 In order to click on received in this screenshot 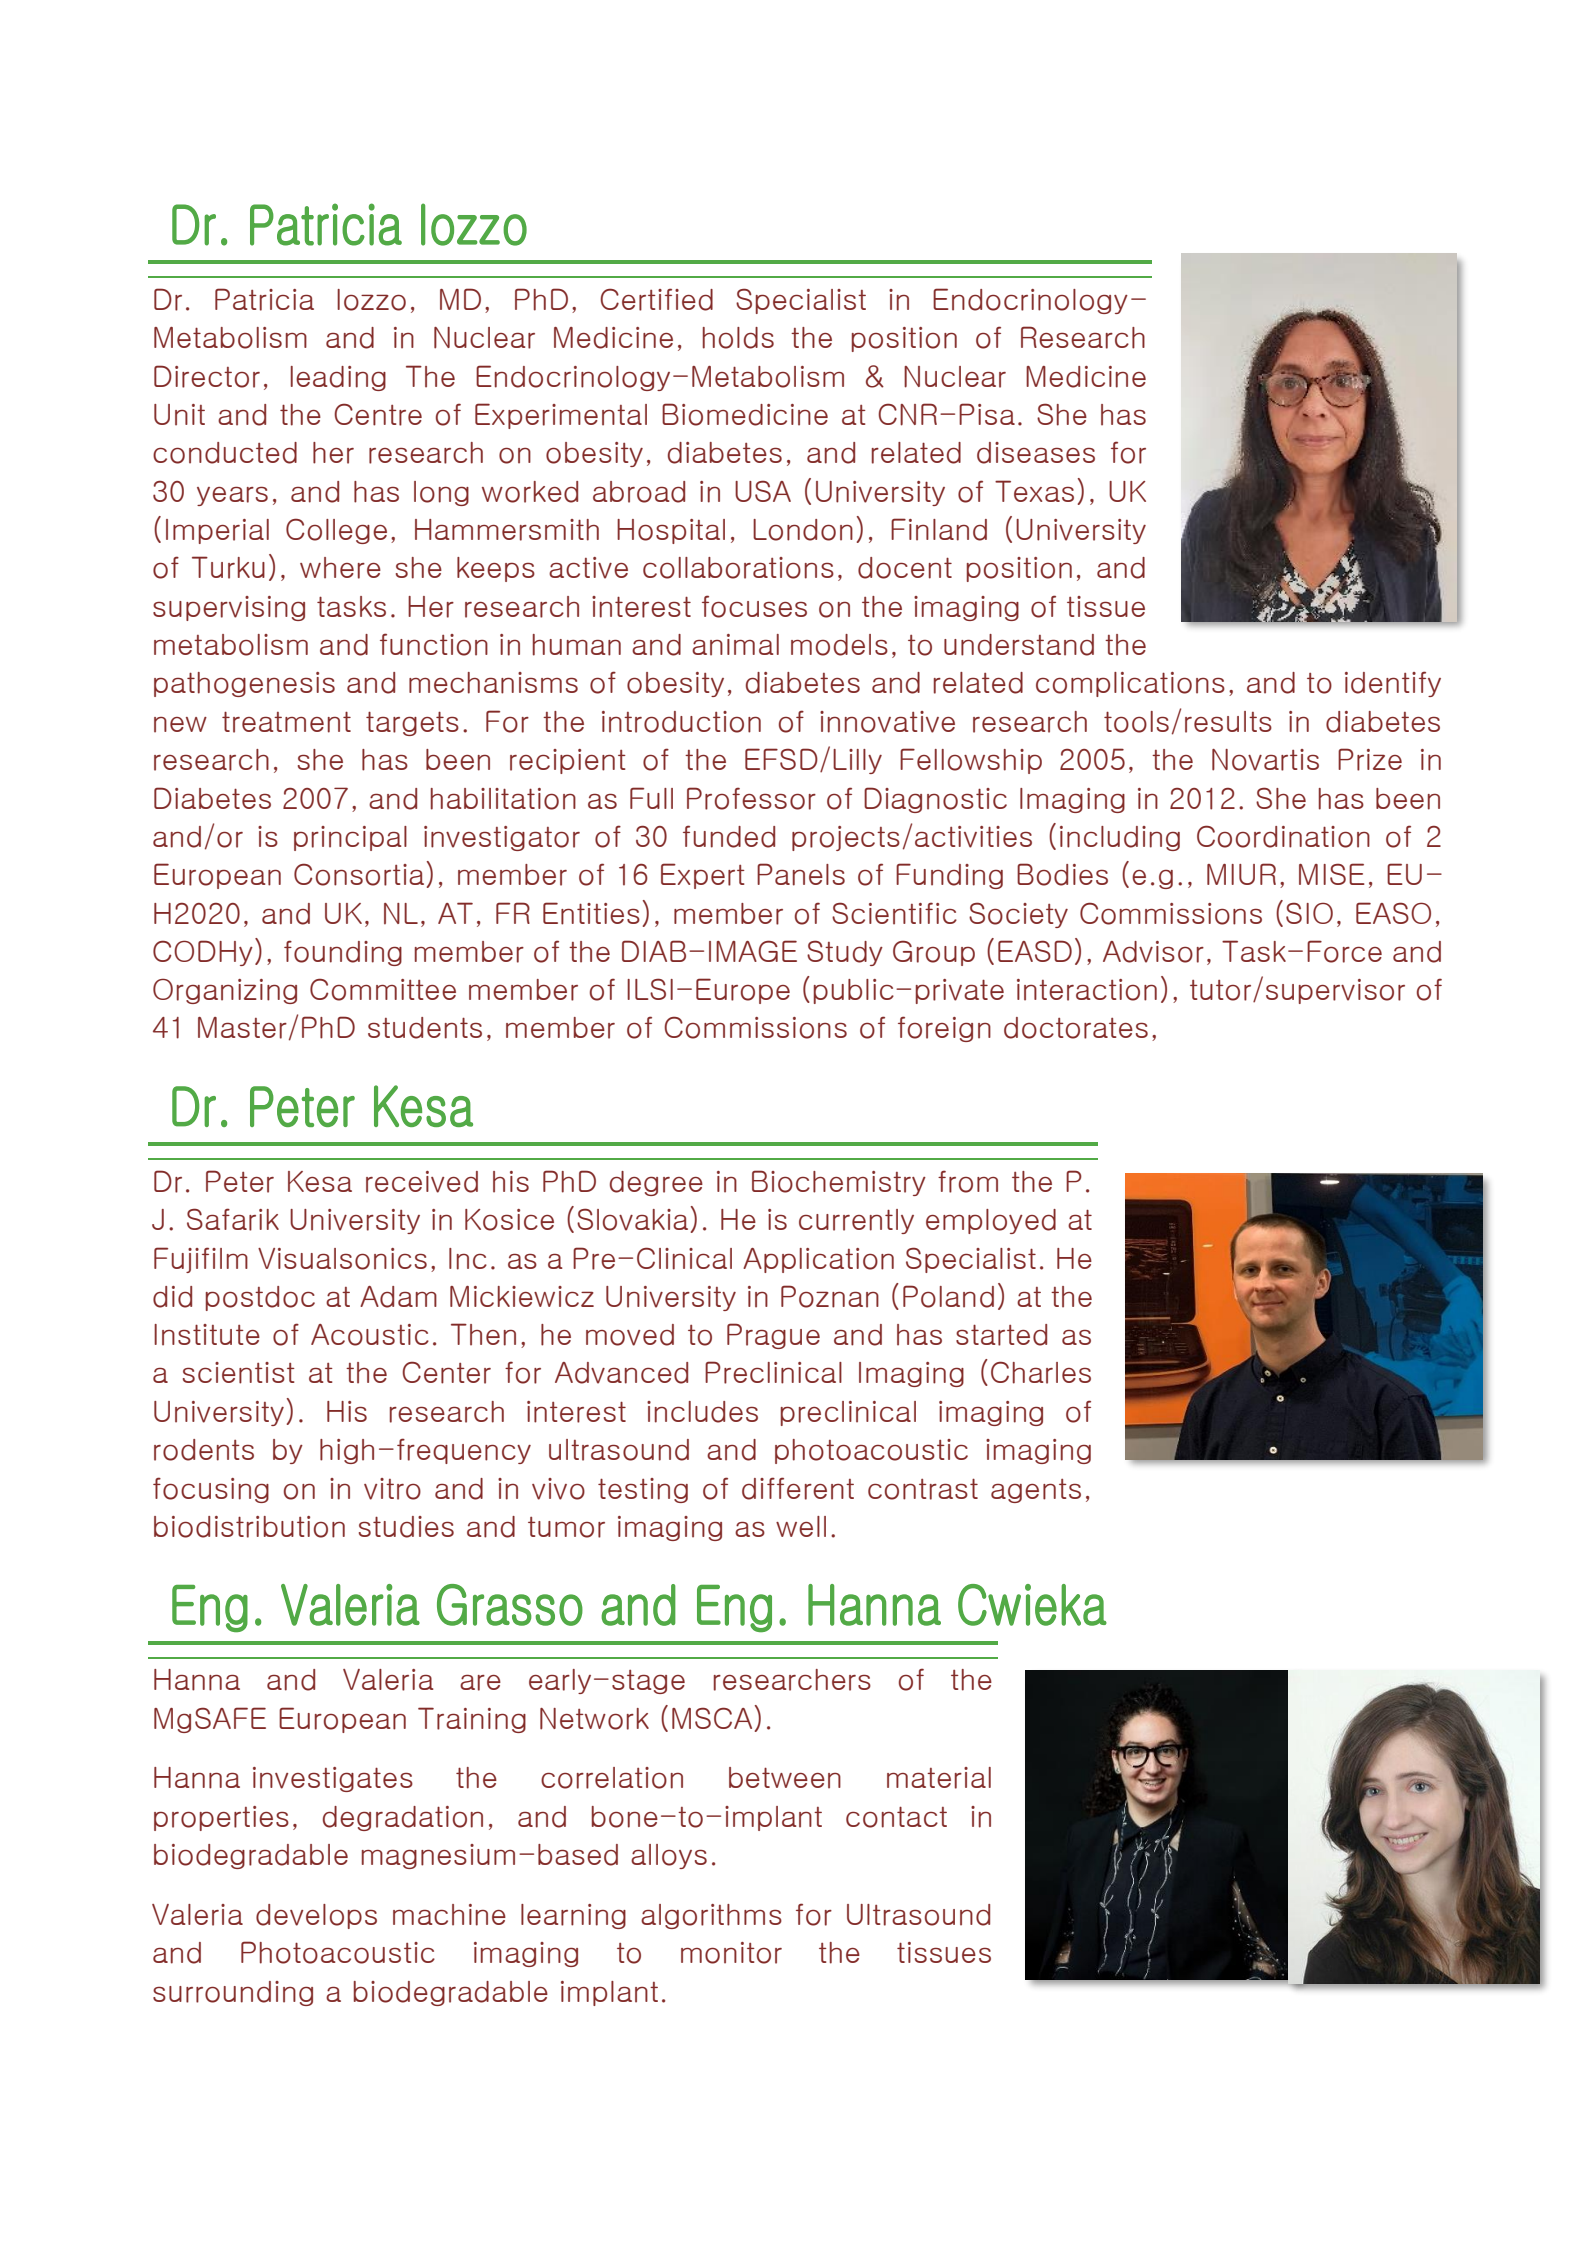, I will do `click(422, 1182)`.
